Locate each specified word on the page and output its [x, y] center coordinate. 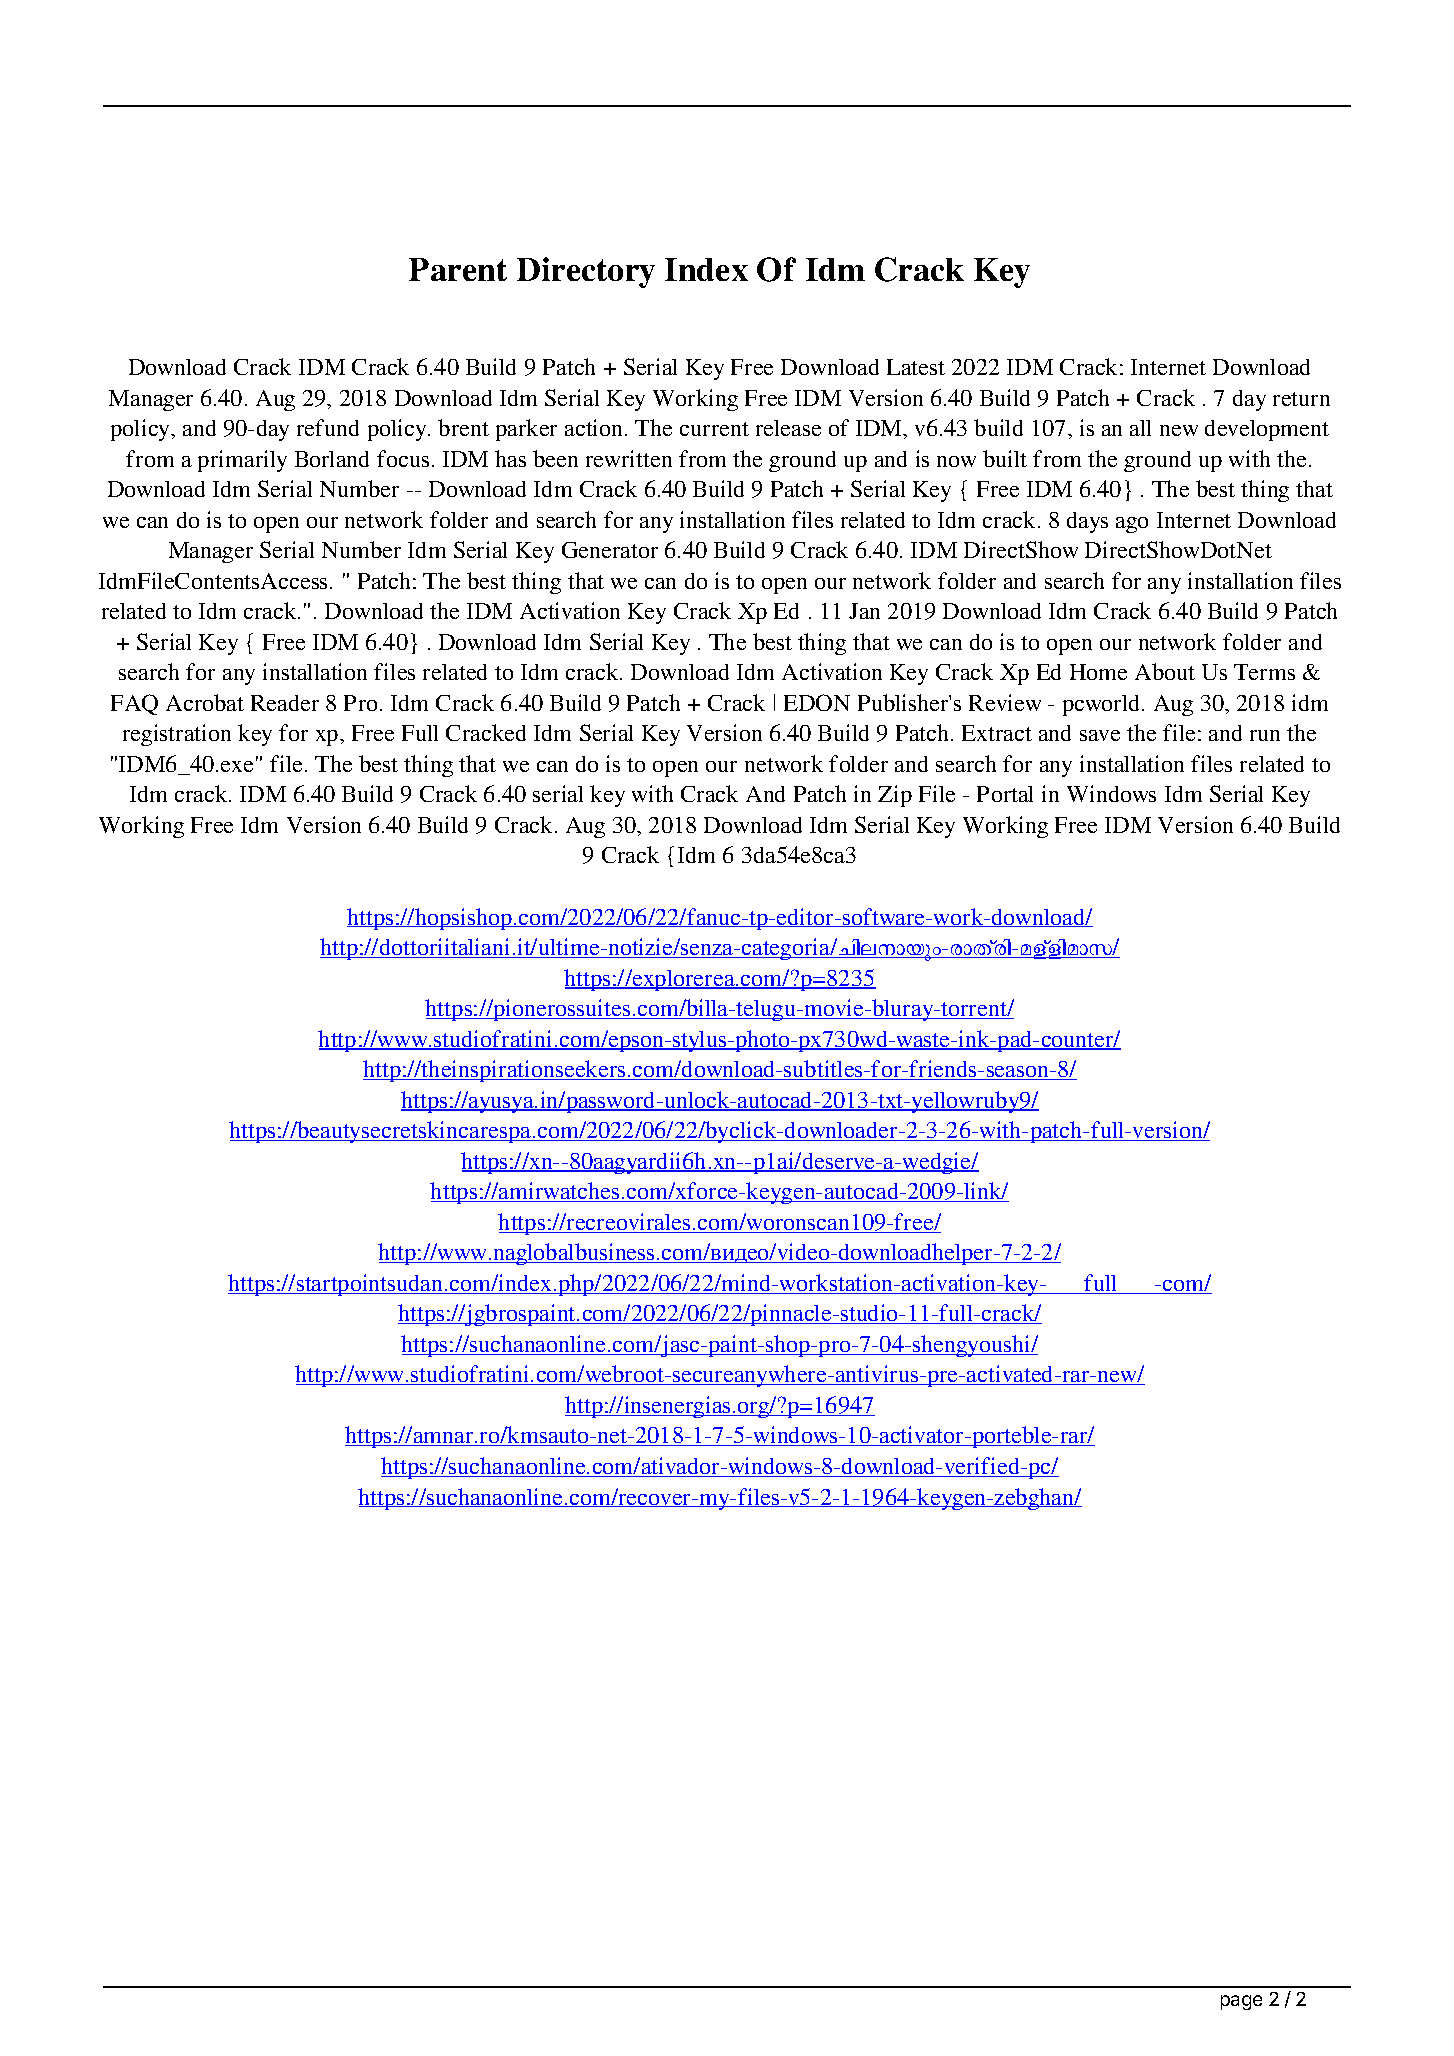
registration [177, 735]
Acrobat [205, 702]
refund [328, 427]
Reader [285, 703]
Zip [895, 796]
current [714, 429]
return [1301, 399]
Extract [997, 733]
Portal [1005, 794]
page [1241, 2002]
